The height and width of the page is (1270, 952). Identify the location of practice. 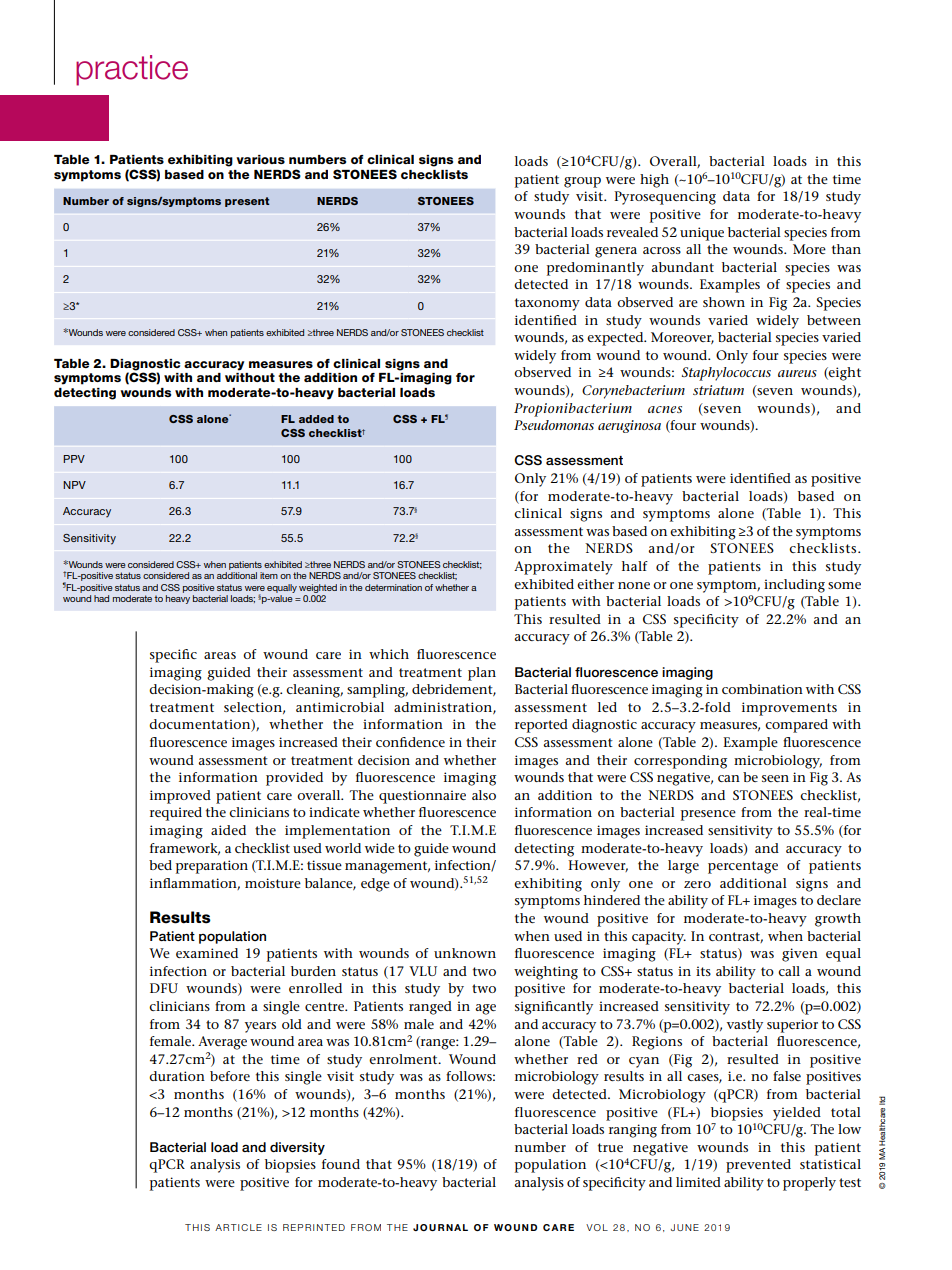
(132, 70).
